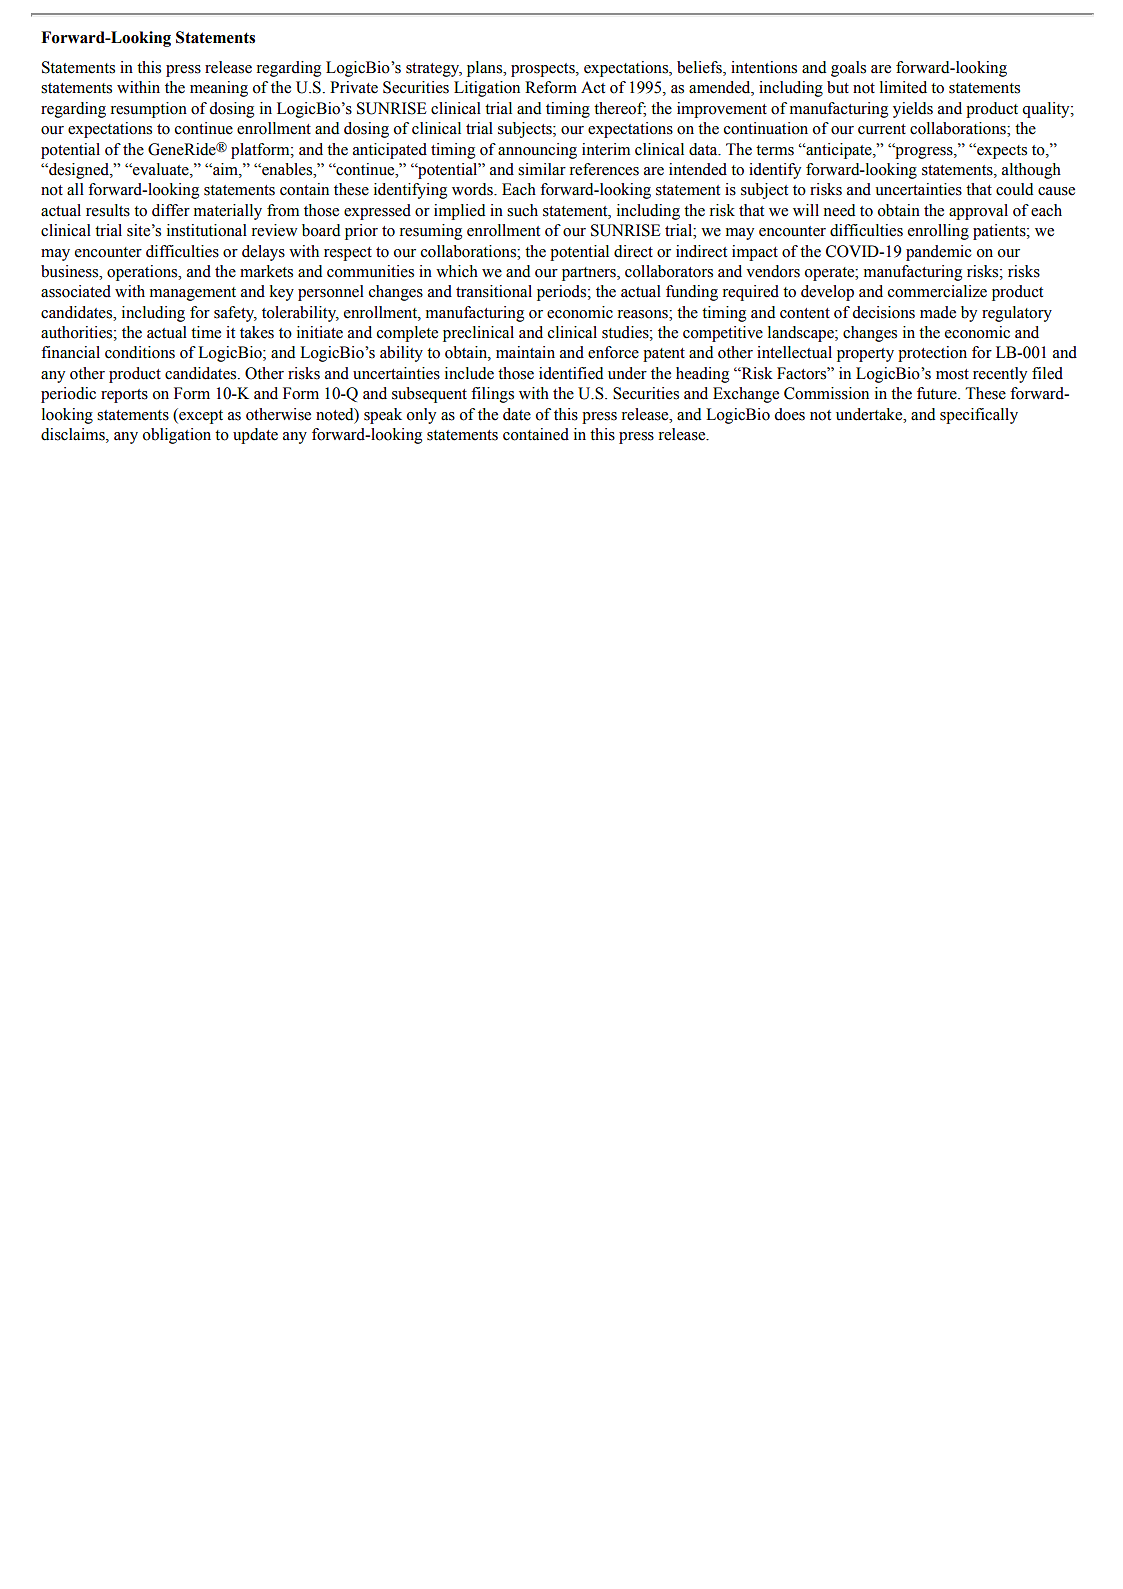 This document has width=1123, height=1589. I want to click on partners, so click(590, 274).
